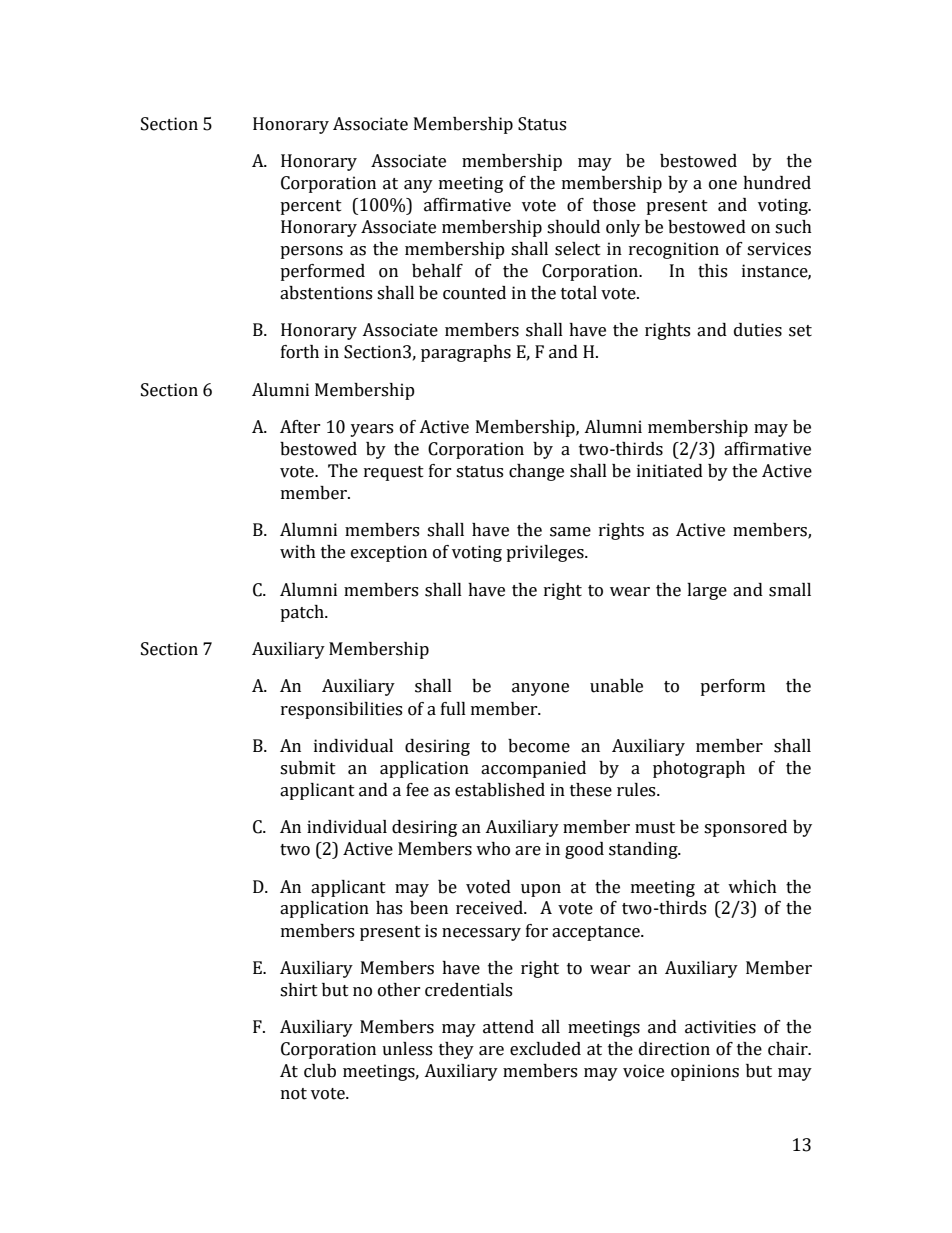 Image resolution: width=952 pixels, height=1233 pixels. What do you see at coordinates (745, 828) in the document?
I see `sponsored` at bounding box center [745, 828].
